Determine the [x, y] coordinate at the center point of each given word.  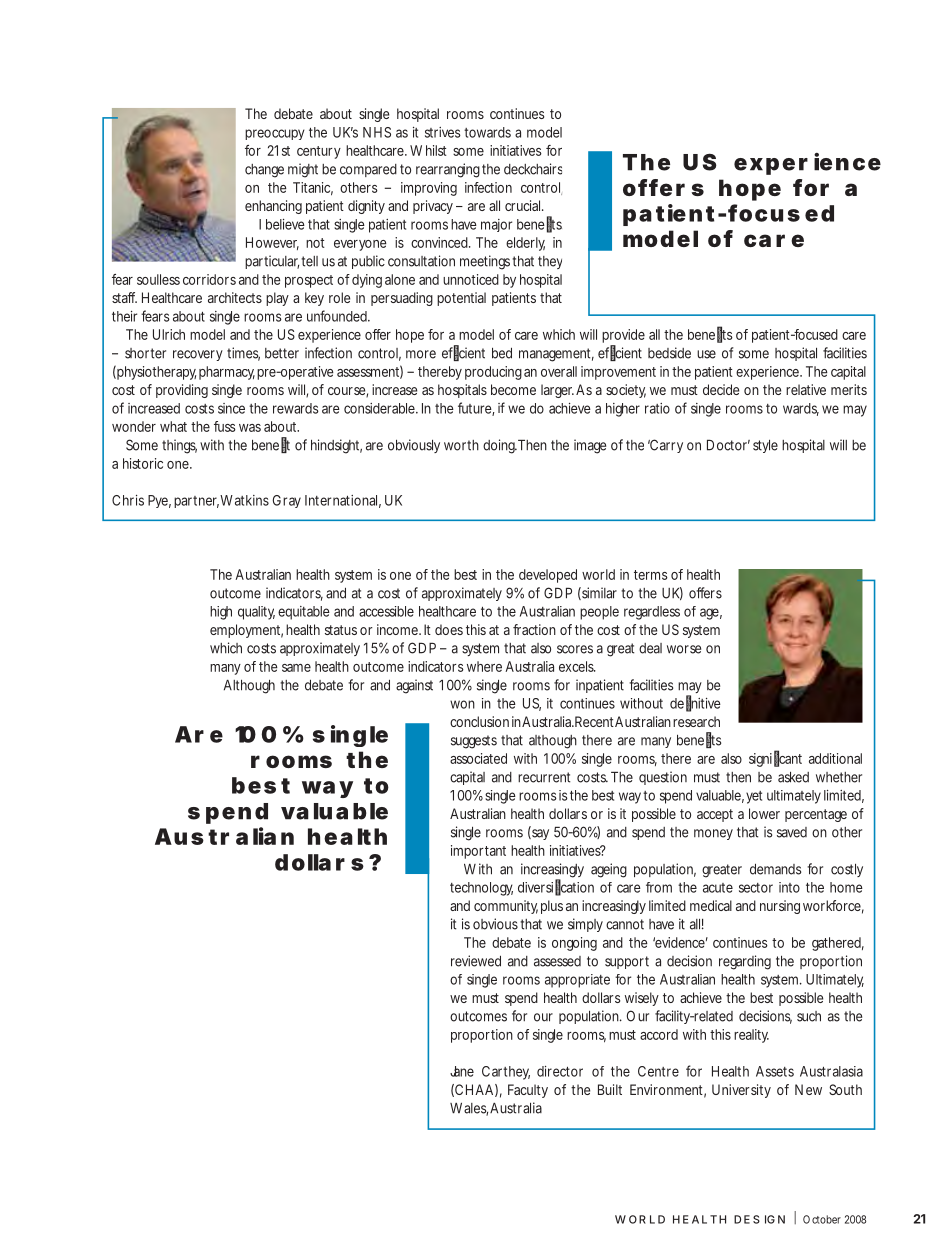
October [822, 1219]
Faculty [528, 1091]
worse [684, 649]
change [264, 171]
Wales [469, 1109]
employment [246, 631]
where [484, 666]
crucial [524, 205]
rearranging [448, 170]
